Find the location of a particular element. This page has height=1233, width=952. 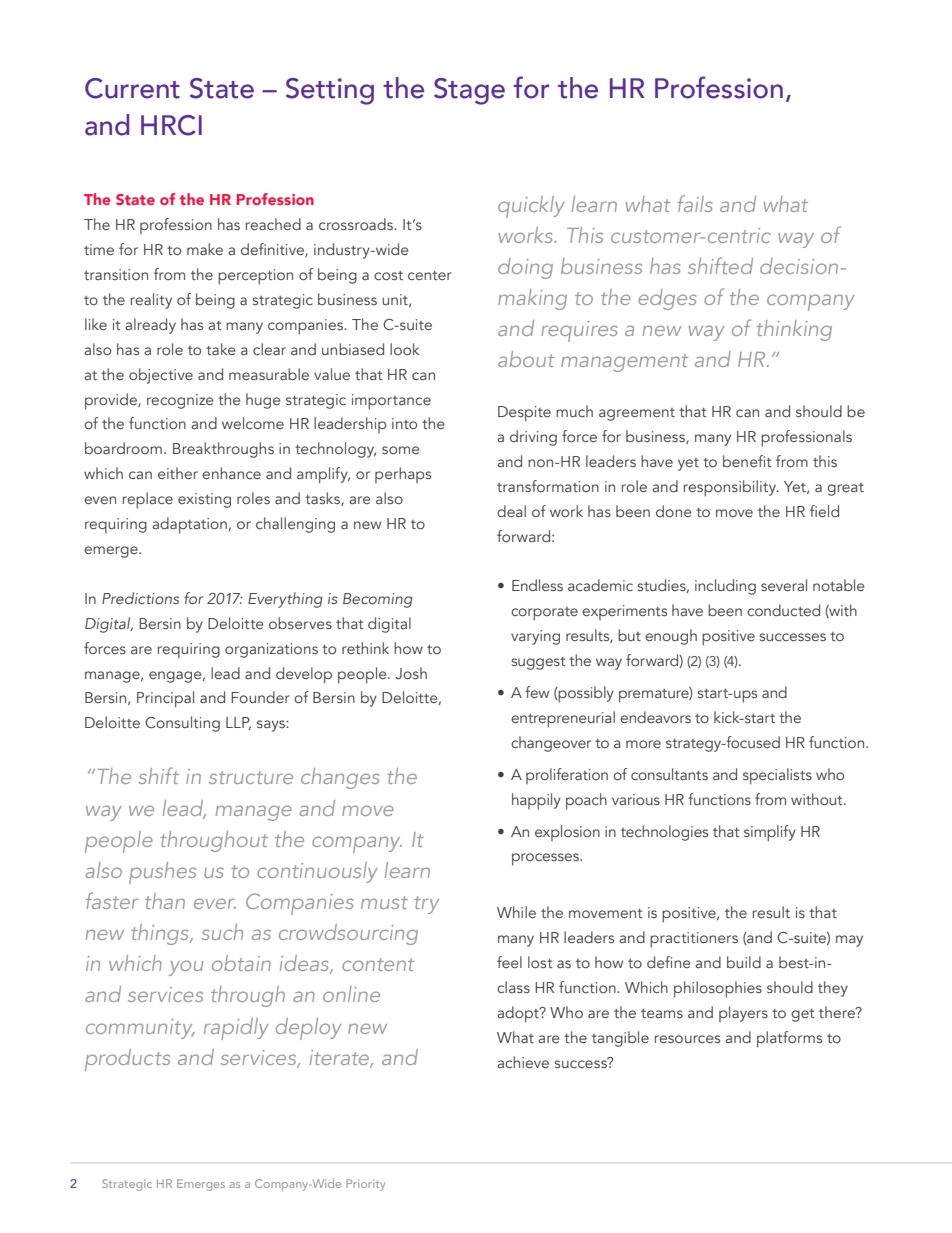

Principal is located at coordinates (165, 699).
